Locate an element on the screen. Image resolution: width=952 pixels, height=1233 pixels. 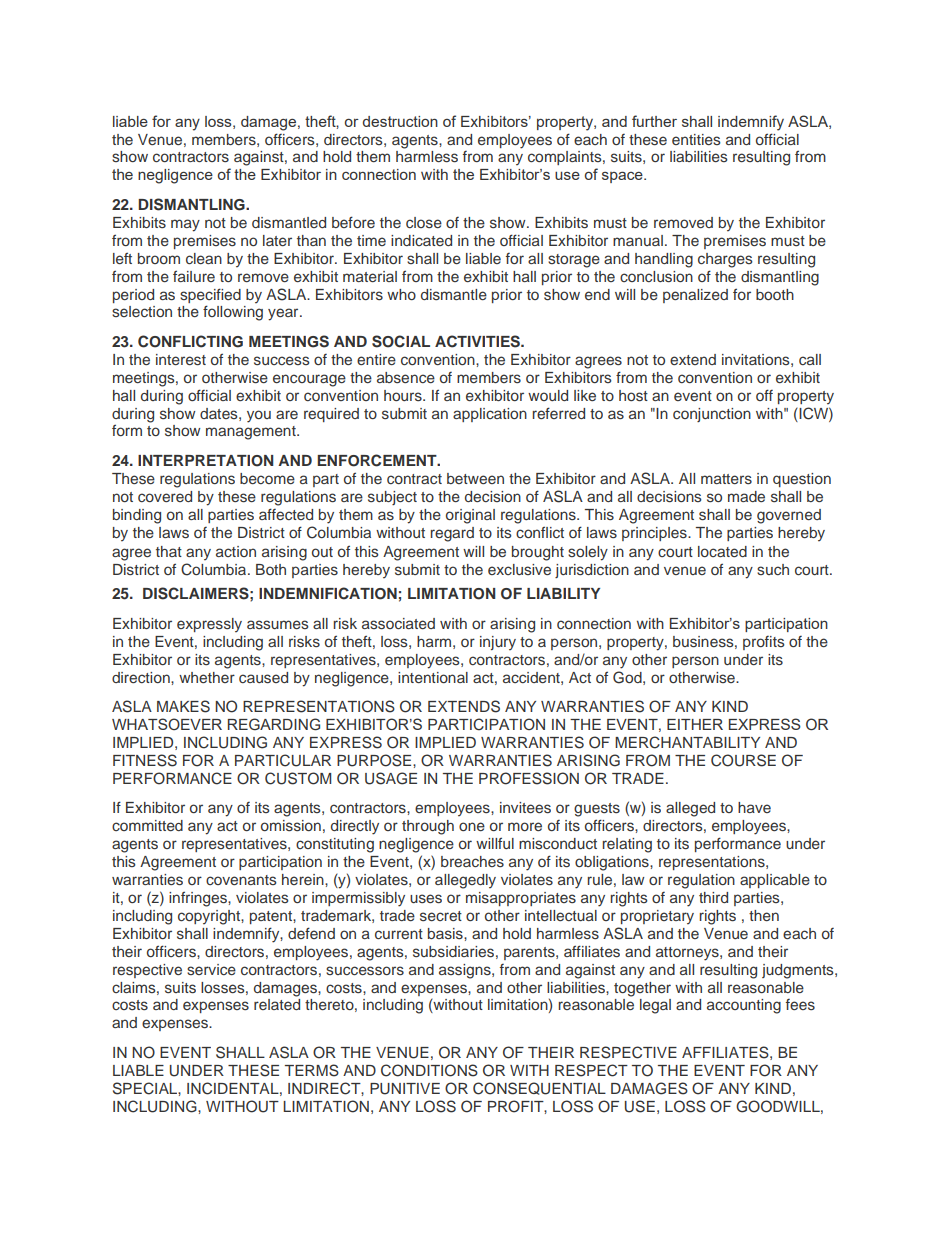
may is located at coordinates (185, 225).
